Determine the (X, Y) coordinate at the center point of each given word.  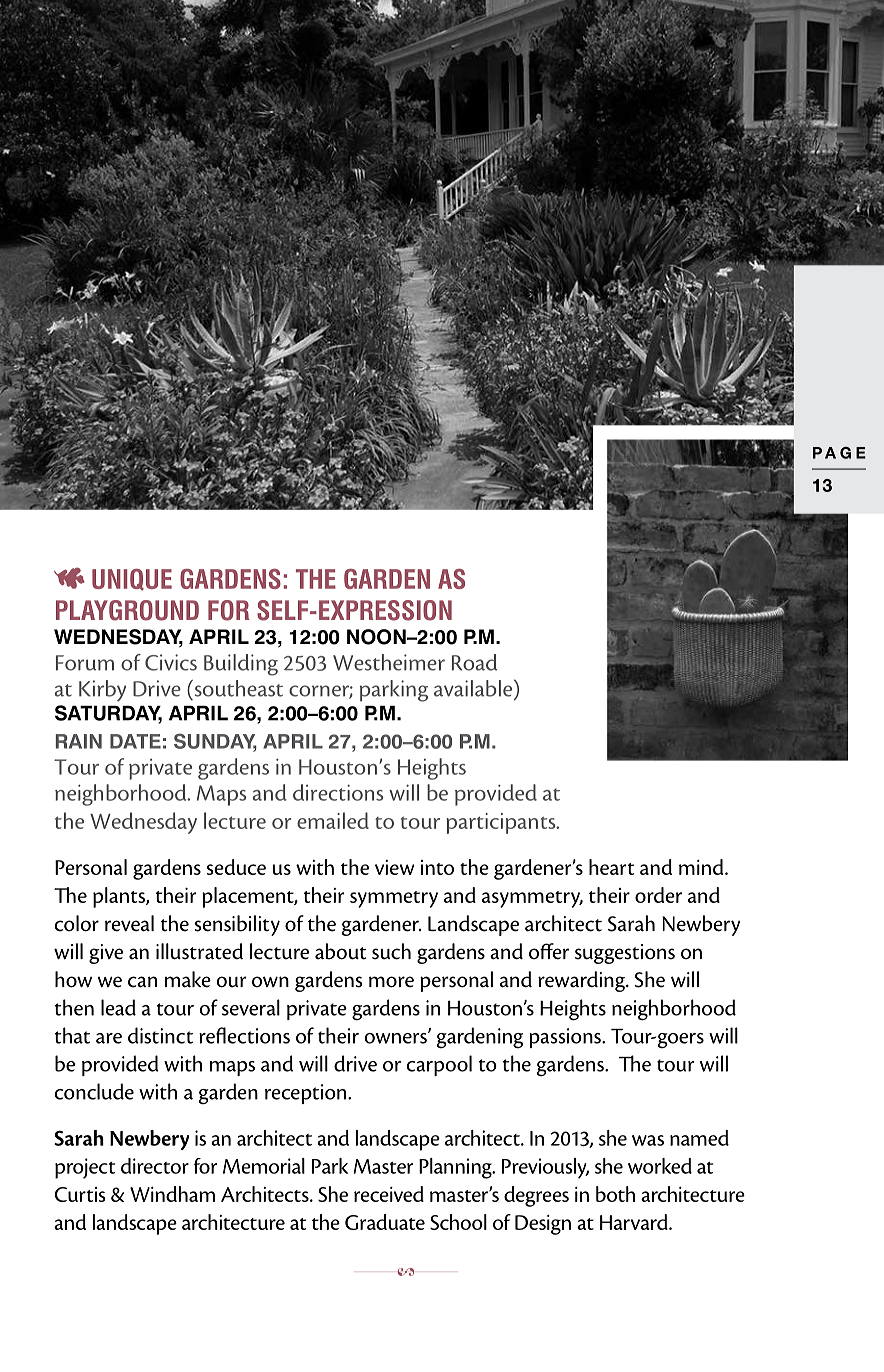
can (142, 982)
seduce (236, 867)
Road (474, 662)
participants (502, 823)
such (391, 951)
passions (566, 1038)
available (474, 689)
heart (611, 867)
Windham (172, 1194)
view (395, 867)
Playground (127, 610)
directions (338, 792)
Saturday (108, 714)
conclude (94, 1091)
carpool (439, 1065)
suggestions (625, 954)
